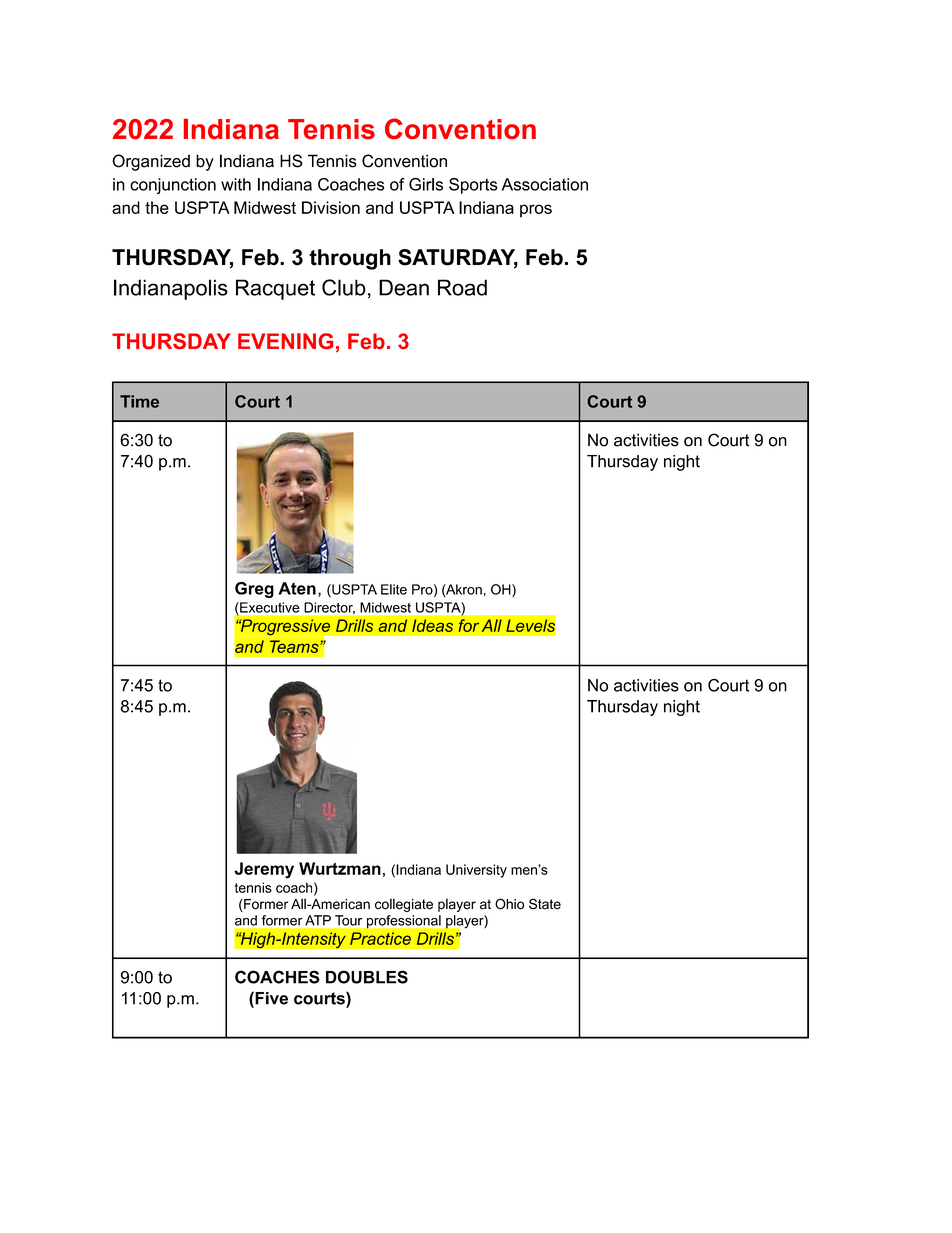 The width and height of the screenshot is (952, 1233). I want to click on EVENING, so click(285, 341).
